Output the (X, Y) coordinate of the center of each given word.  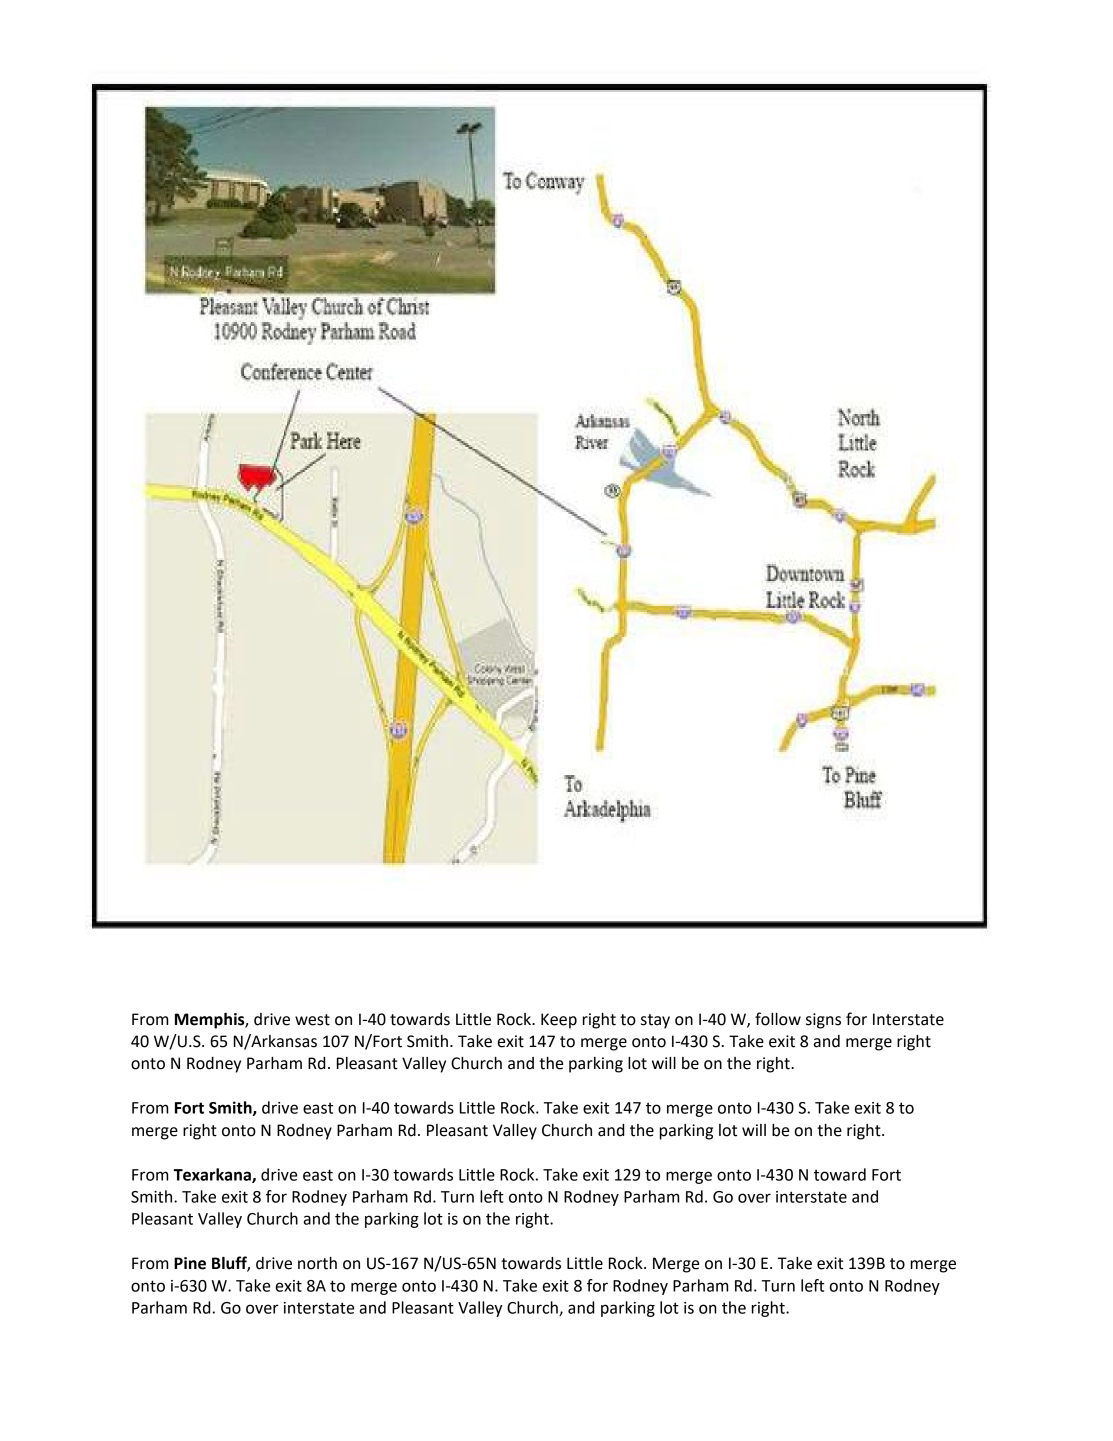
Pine (190, 1263)
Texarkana (213, 1175)
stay (655, 1021)
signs (823, 1021)
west (312, 1020)
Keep (559, 1021)
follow (778, 1019)
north (317, 1263)
